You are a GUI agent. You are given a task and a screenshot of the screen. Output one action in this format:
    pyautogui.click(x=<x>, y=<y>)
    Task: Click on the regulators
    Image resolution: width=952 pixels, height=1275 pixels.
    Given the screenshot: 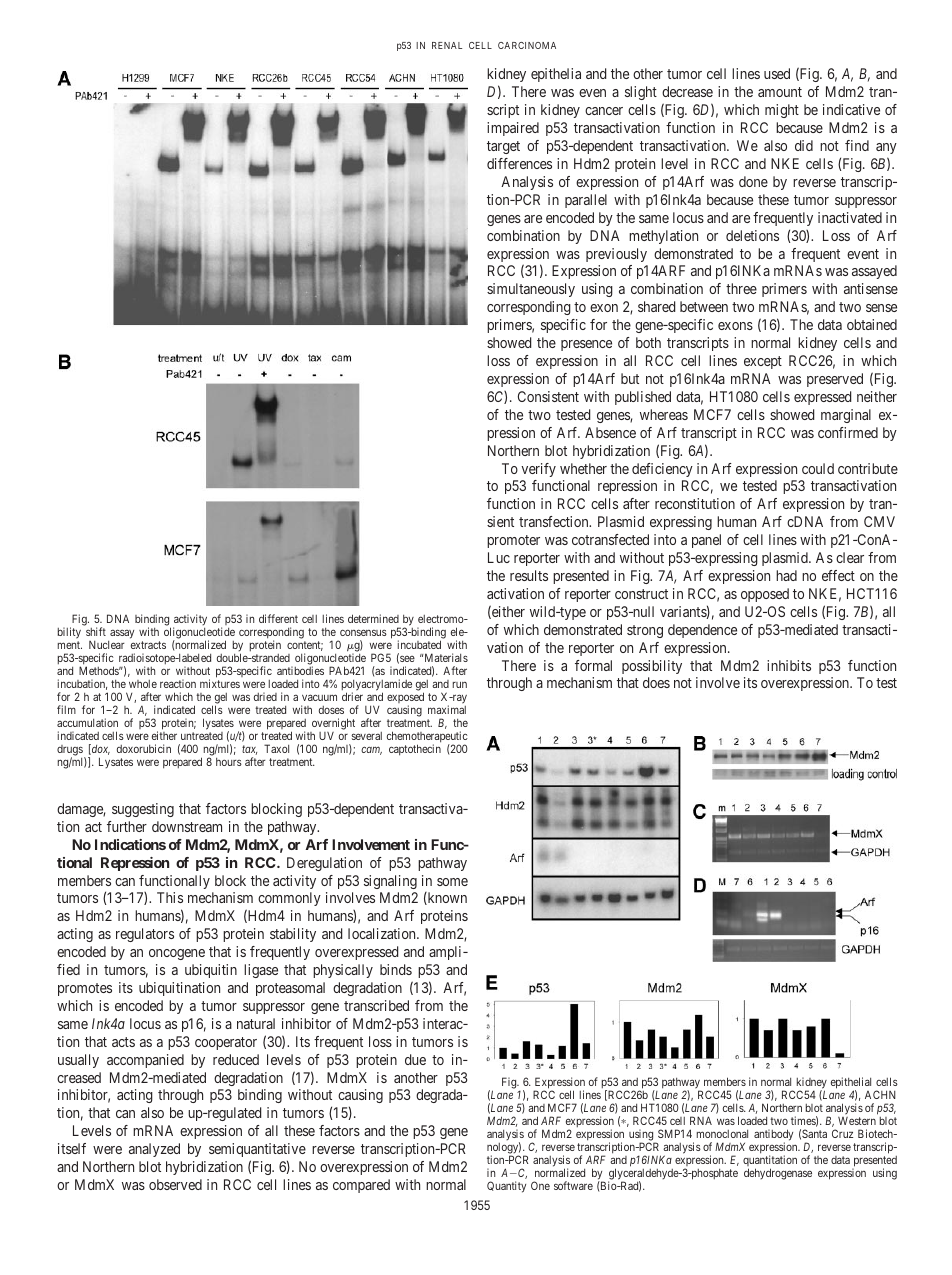 What is the action you would take?
    pyautogui.click(x=145, y=935)
